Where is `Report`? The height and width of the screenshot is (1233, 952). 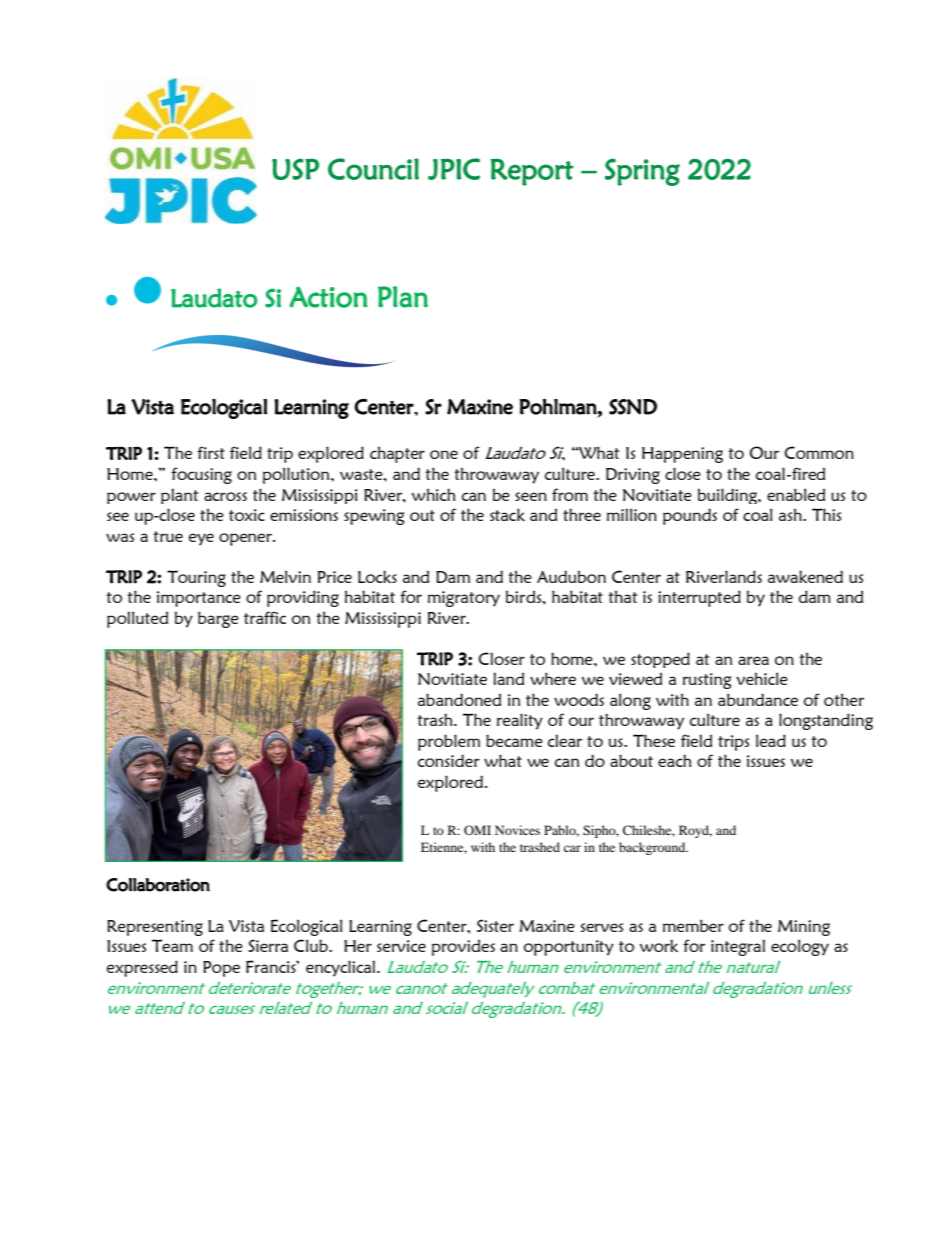
Report is located at coordinates (531, 172).
